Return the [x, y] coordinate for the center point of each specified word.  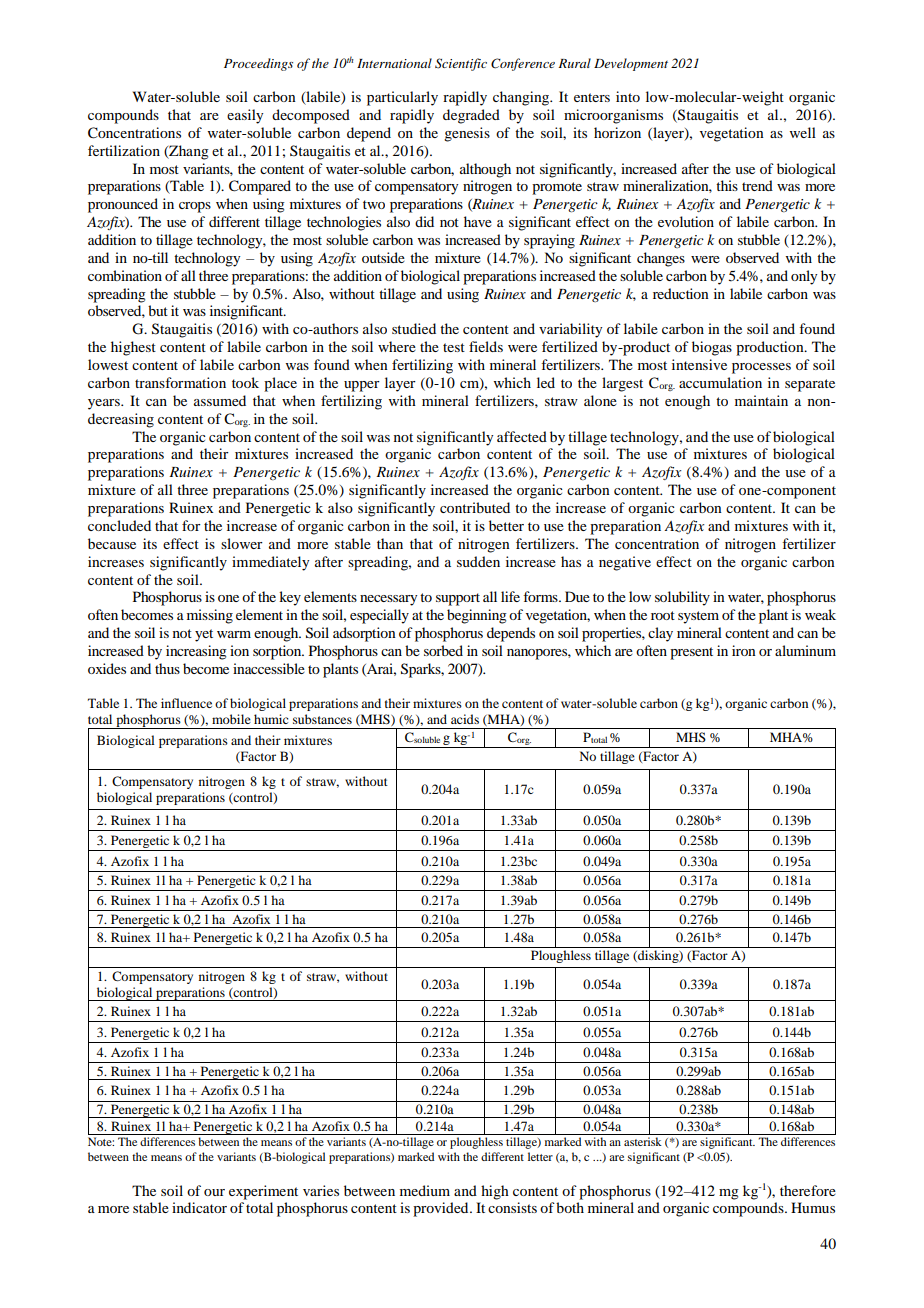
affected [522, 436]
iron [744, 650]
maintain [761, 400]
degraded [471, 116]
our [214, 1192]
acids [465, 719]
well [803, 132]
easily [245, 116]
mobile [231, 719]
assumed [220, 400]
